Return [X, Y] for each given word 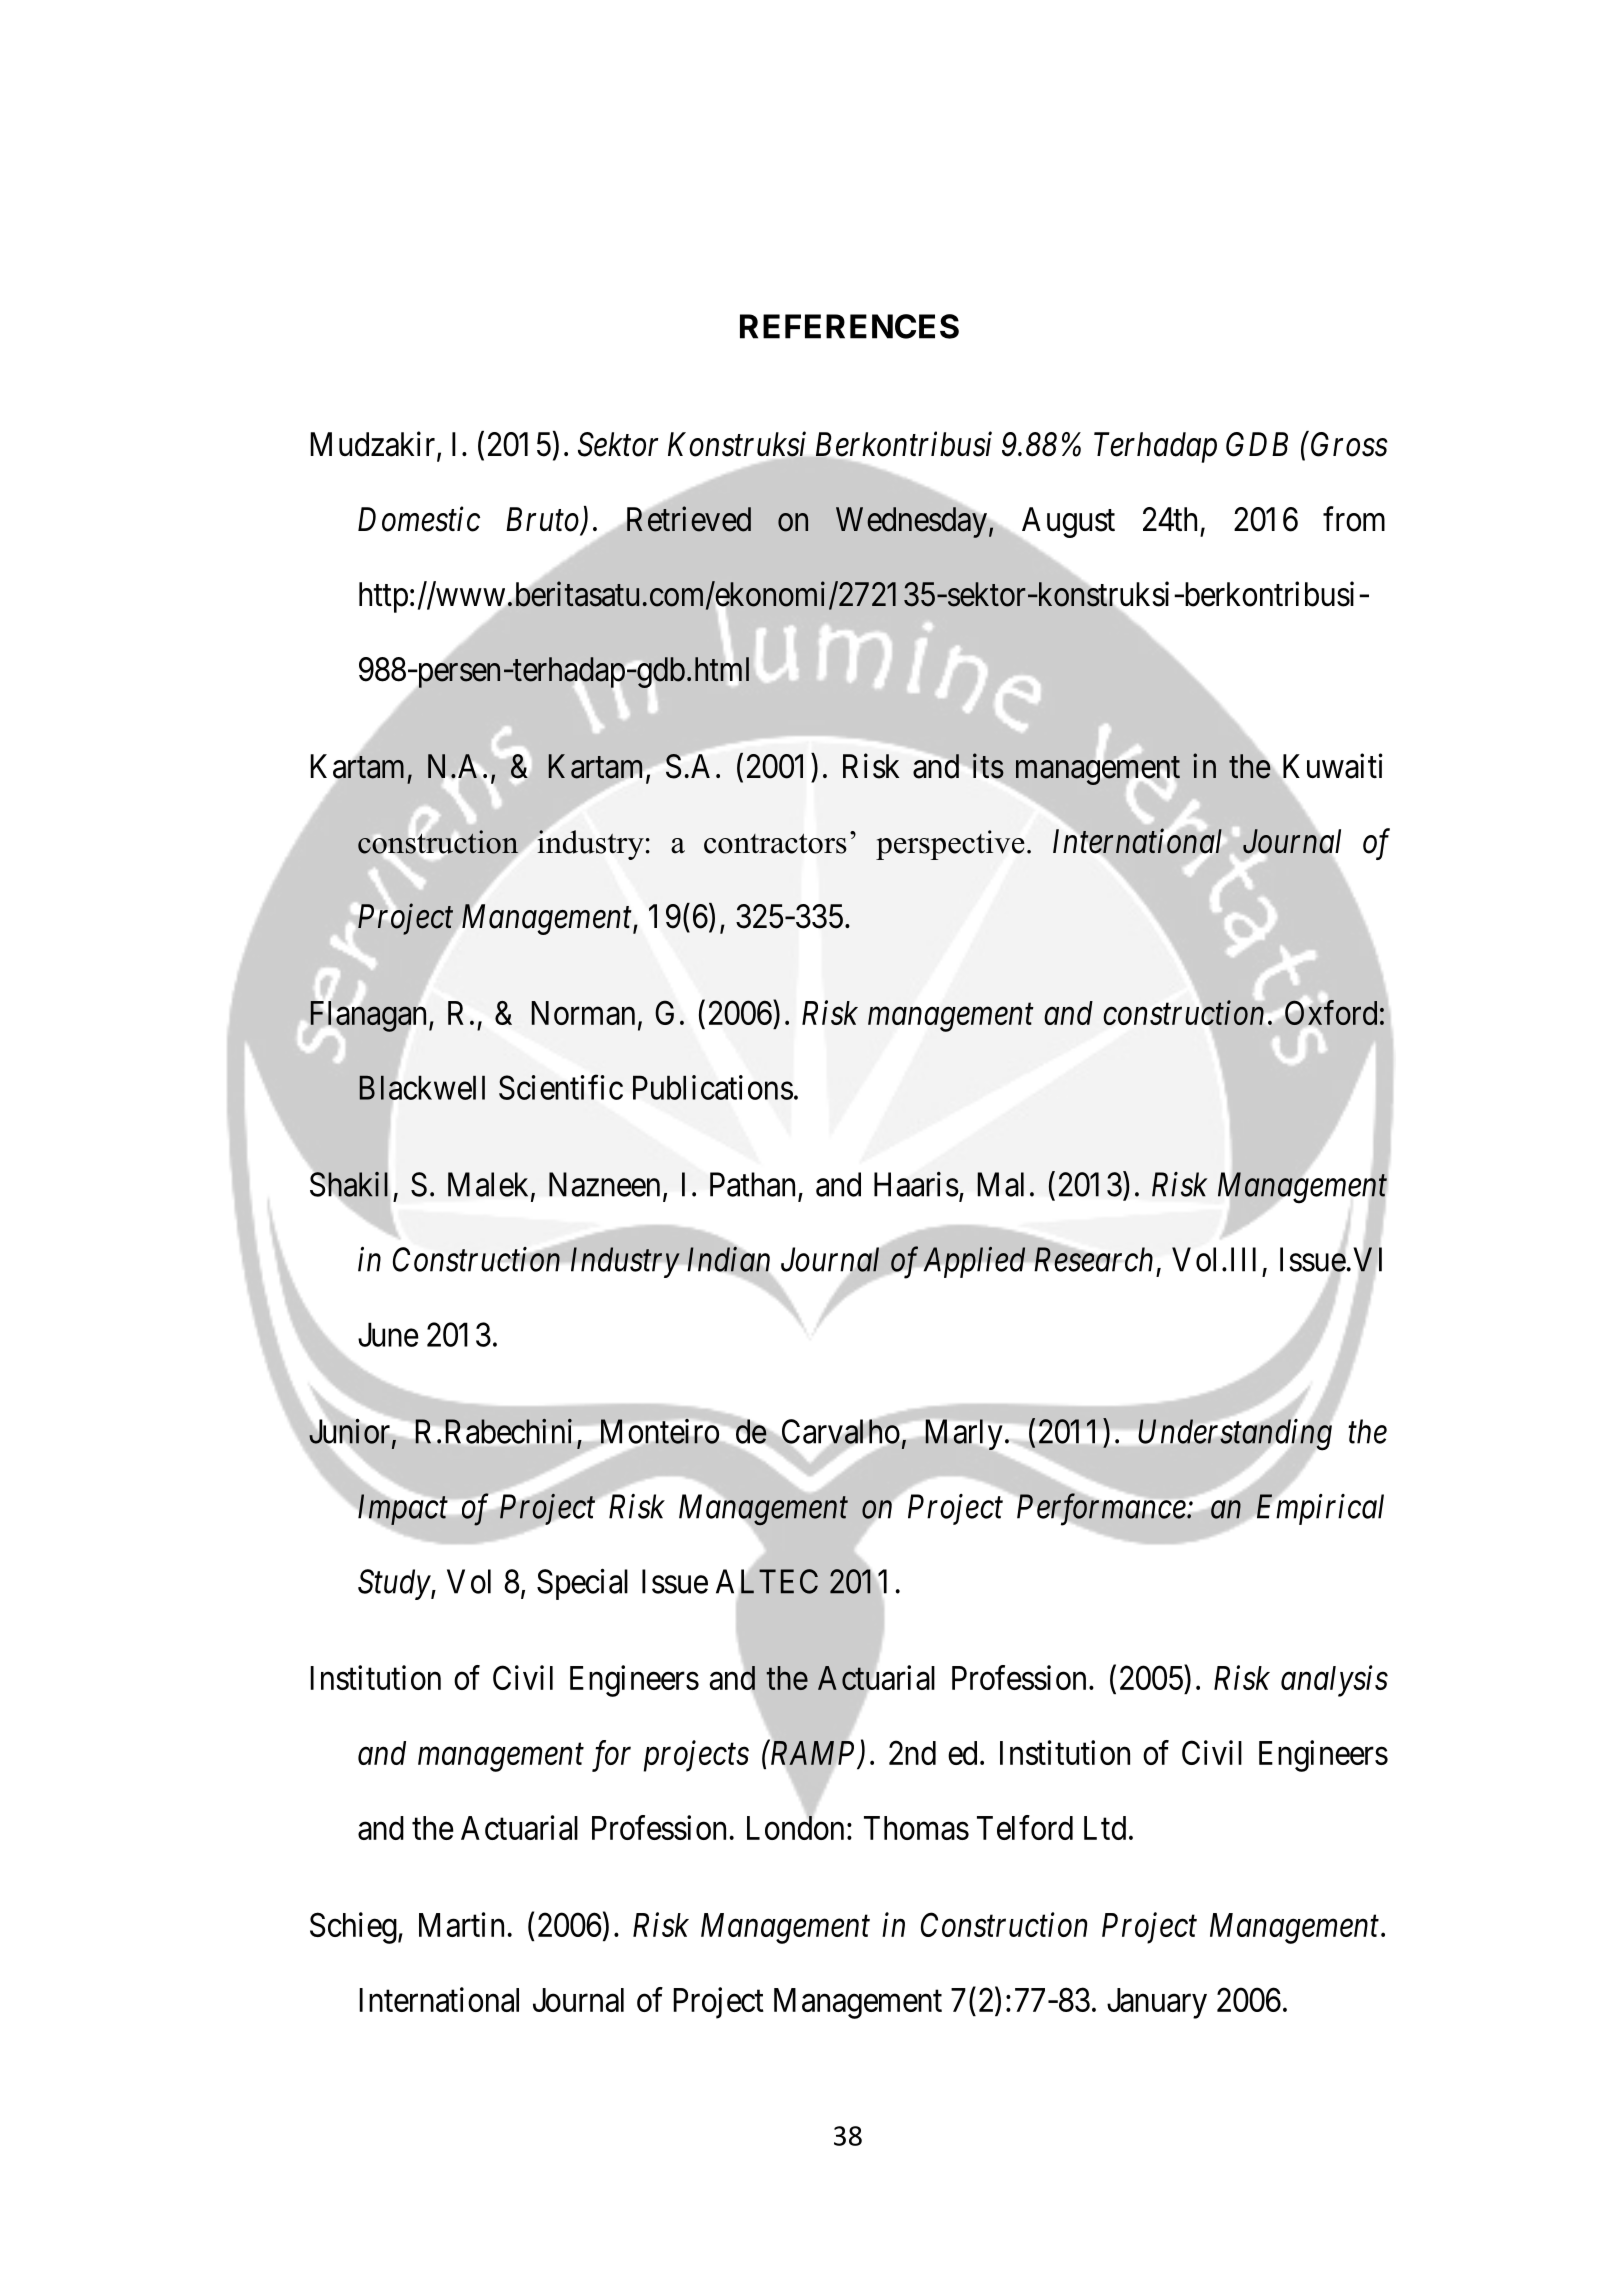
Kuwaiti [1331, 767]
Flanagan [370, 1017]
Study [395, 1584]
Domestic [419, 519]
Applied [974, 1262]
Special [582, 1584]
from [1354, 519]
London [795, 1827]
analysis [1334, 1681]
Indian [729, 1259]
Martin [461, 1924]
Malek [490, 1185]
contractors [775, 844]
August [1067, 524]
